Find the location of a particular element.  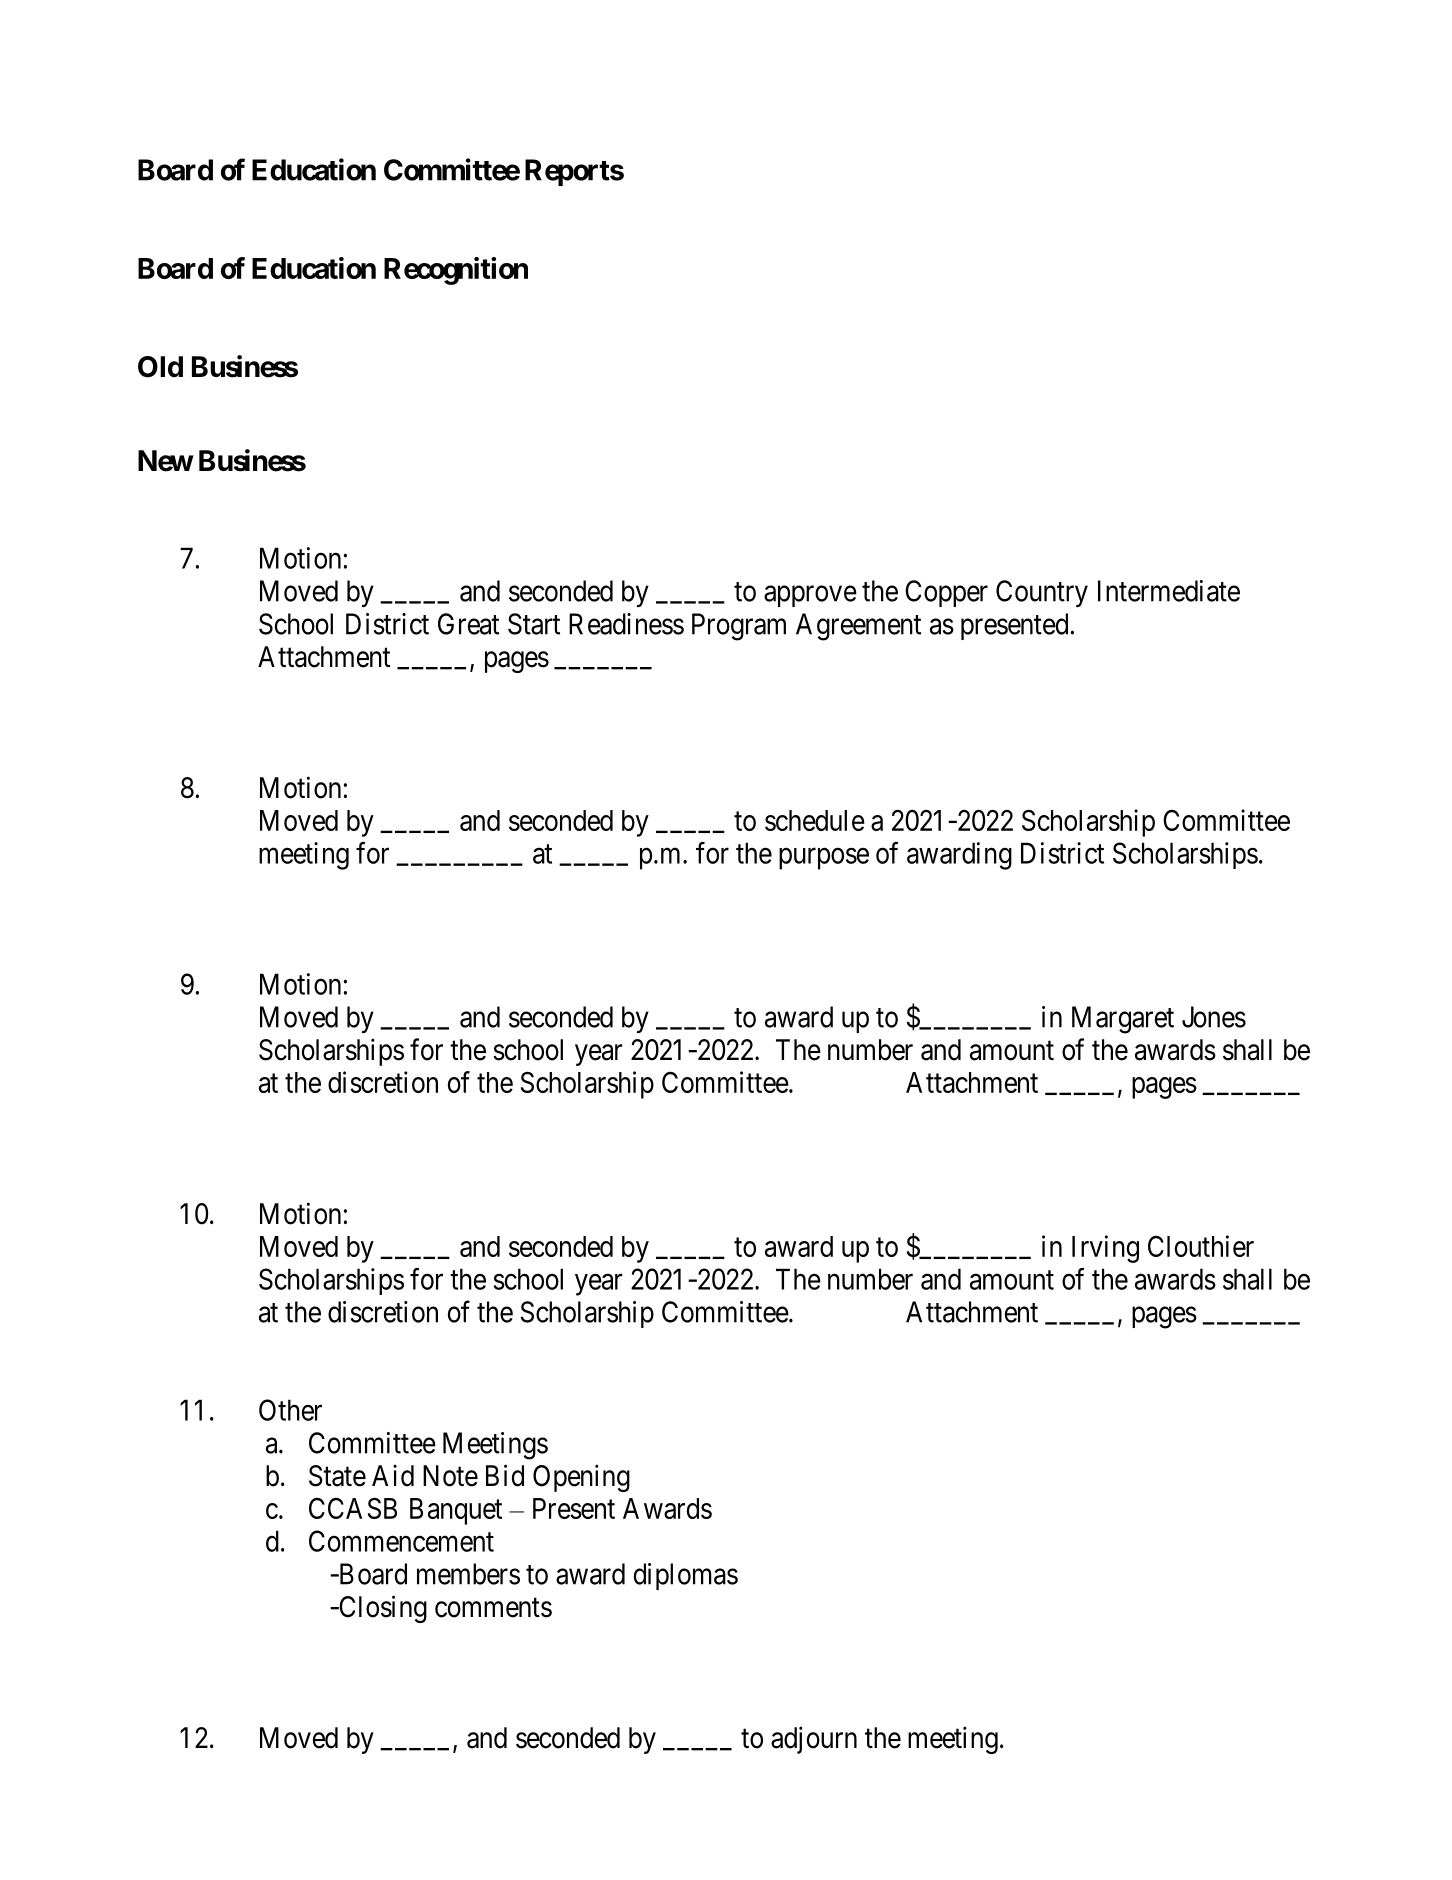

Old is located at coordinates (160, 367).
